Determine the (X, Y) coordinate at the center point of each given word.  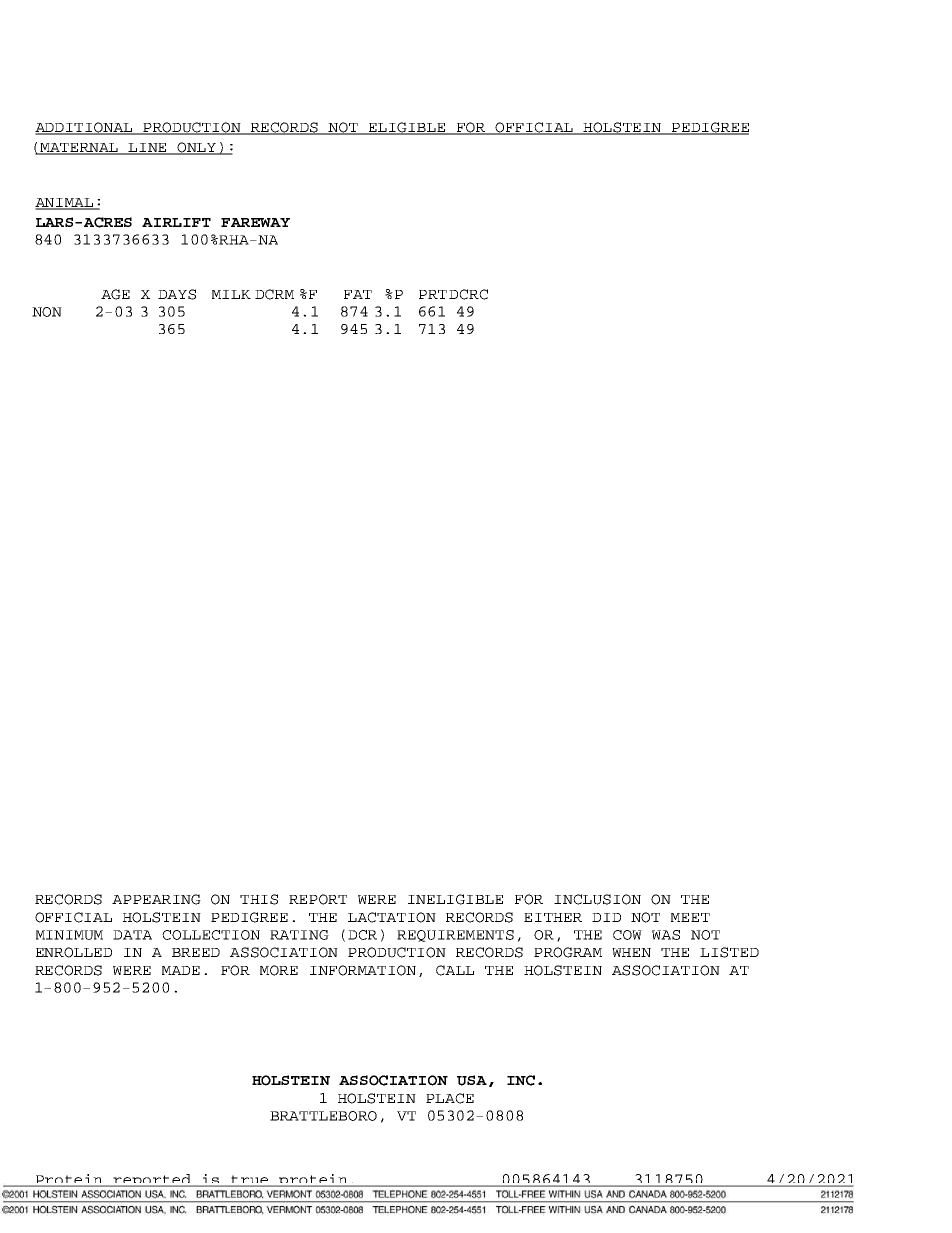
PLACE (450, 1098)
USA (472, 1080)
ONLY (197, 148)
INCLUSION (597, 899)
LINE (148, 148)
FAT (358, 294)
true (250, 1181)
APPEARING (156, 899)
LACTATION (392, 917)
